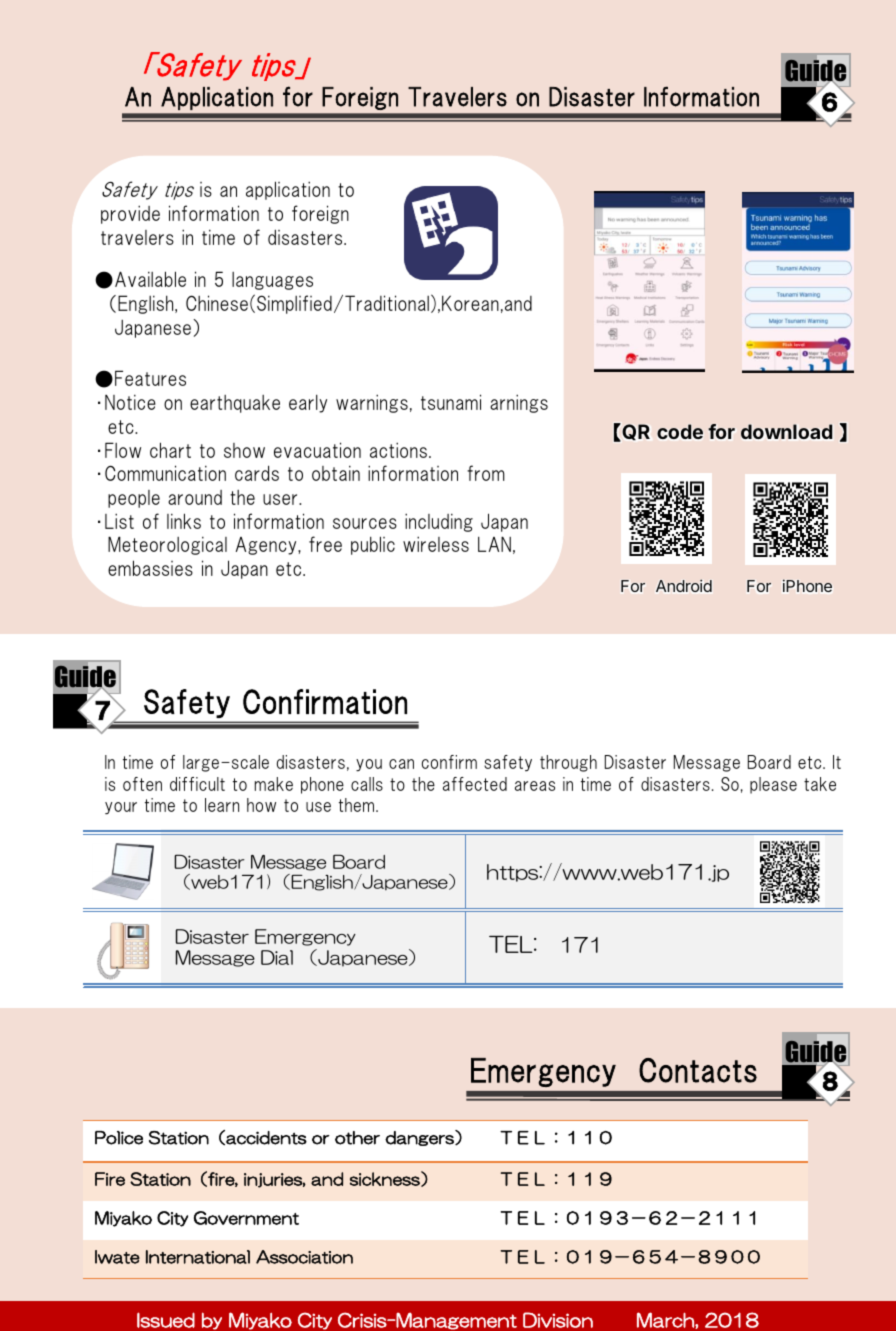 This screenshot has width=896, height=1331. Describe the element at coordinates (773, 785) in the screenshot. I see `please` at that location.
